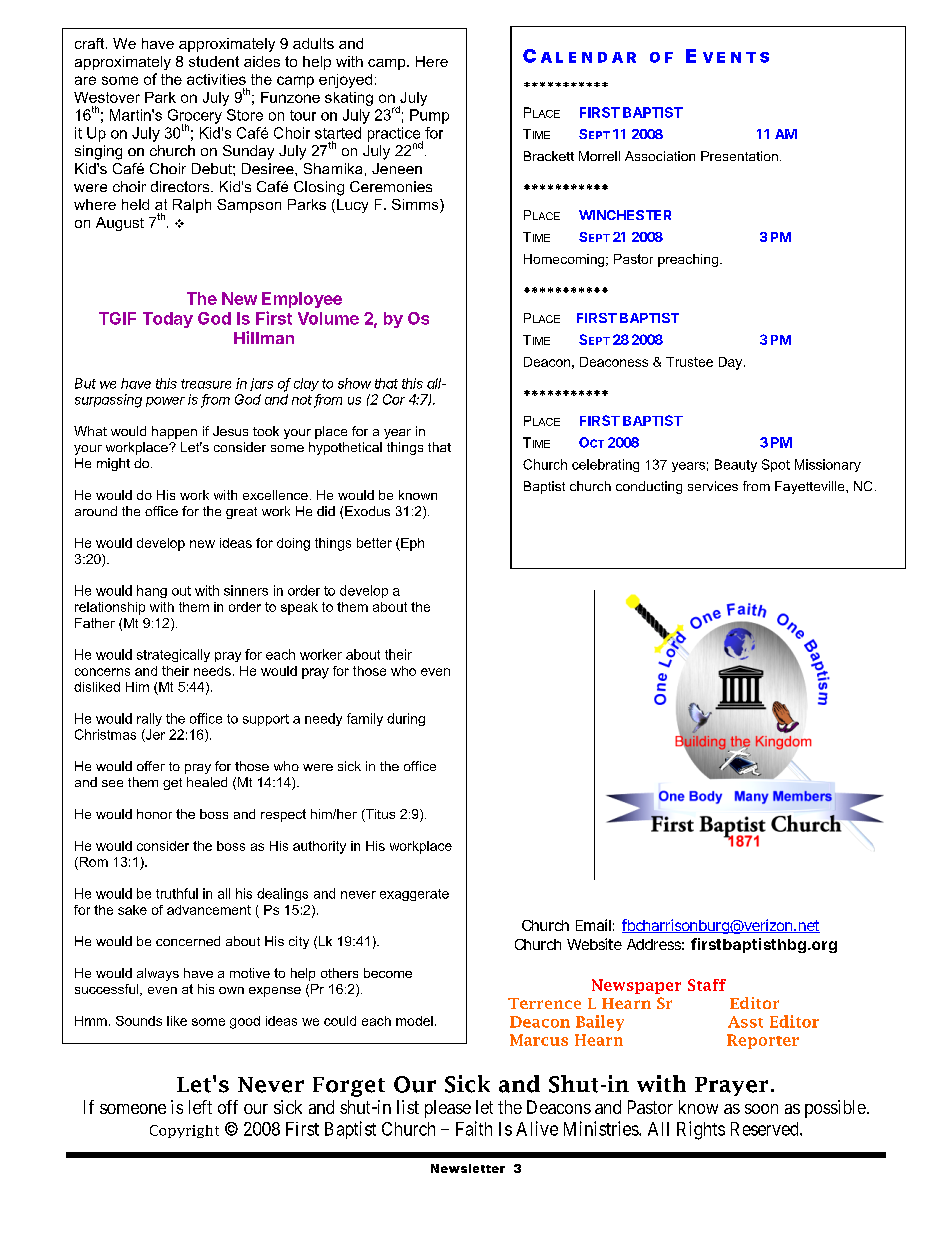  What do you see at coordinates (216, 79) in the screenshot?
I see `activities` at bounding box center [216, 79].
